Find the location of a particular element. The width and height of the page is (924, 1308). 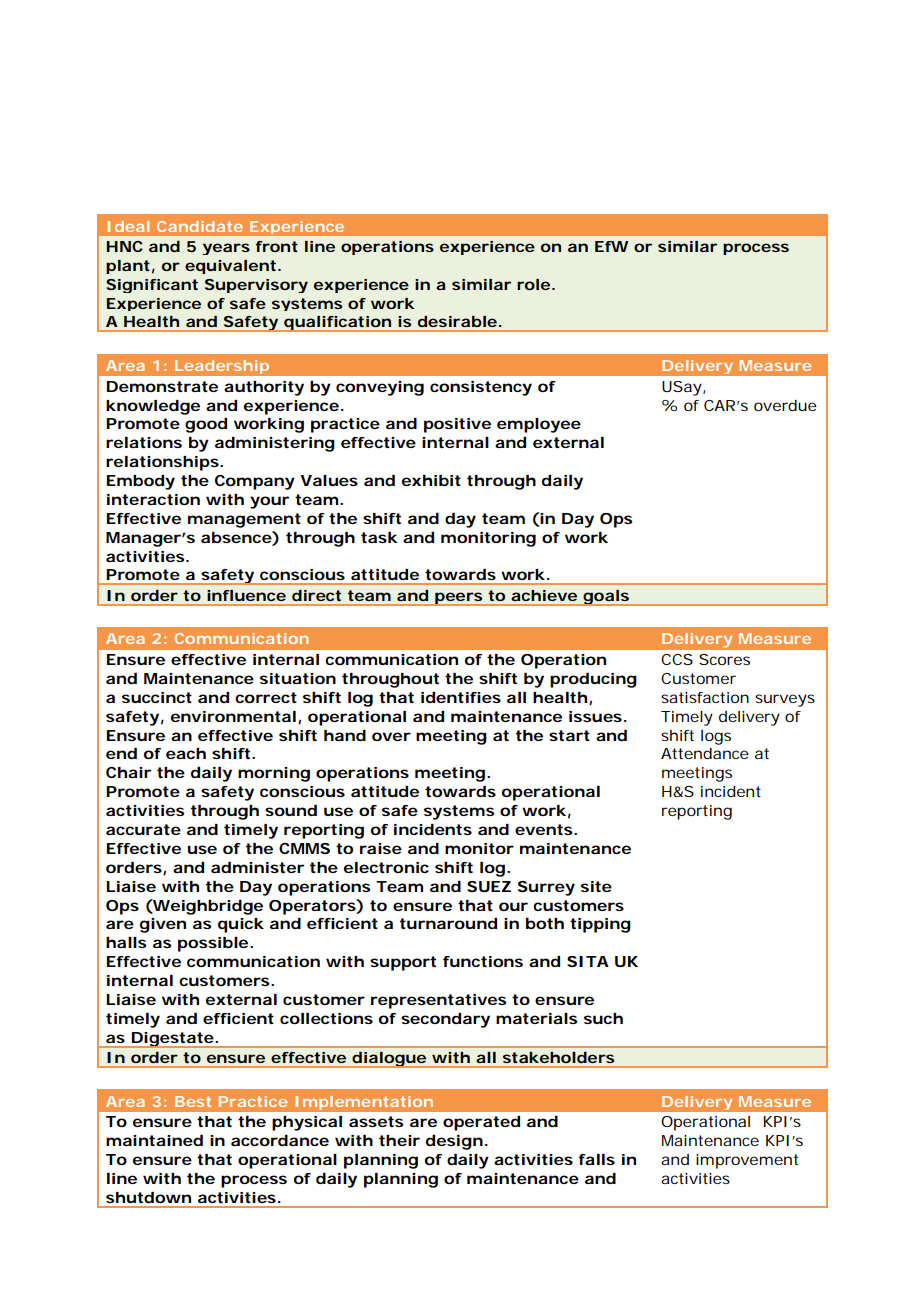

role is located at coordinates (535, 284).
